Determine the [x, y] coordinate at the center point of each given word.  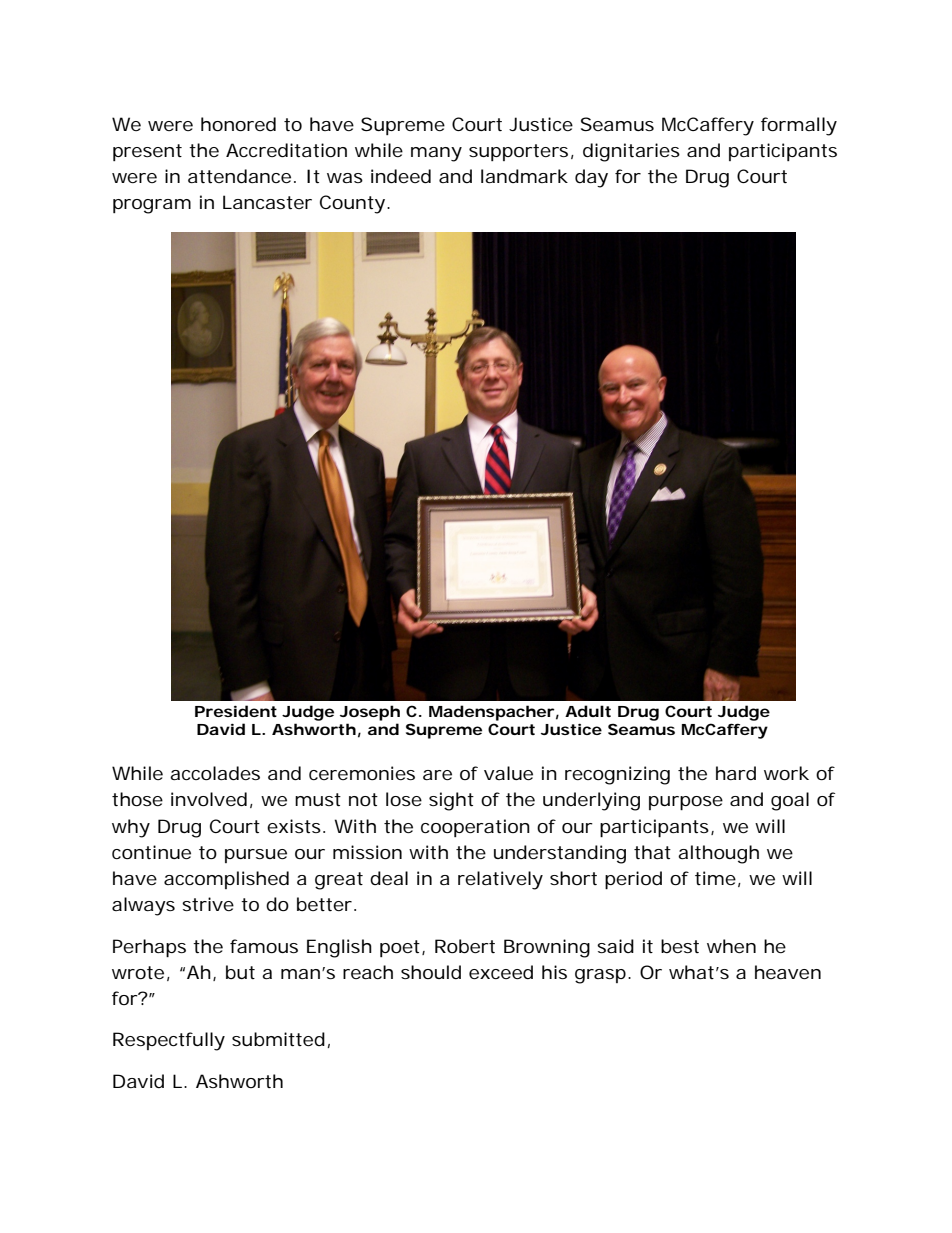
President [236, 711]
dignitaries [631, 152]
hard [736, 773]
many [436, 154]
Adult [588, 711]
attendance [239, 176]
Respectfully [169, 1041]
